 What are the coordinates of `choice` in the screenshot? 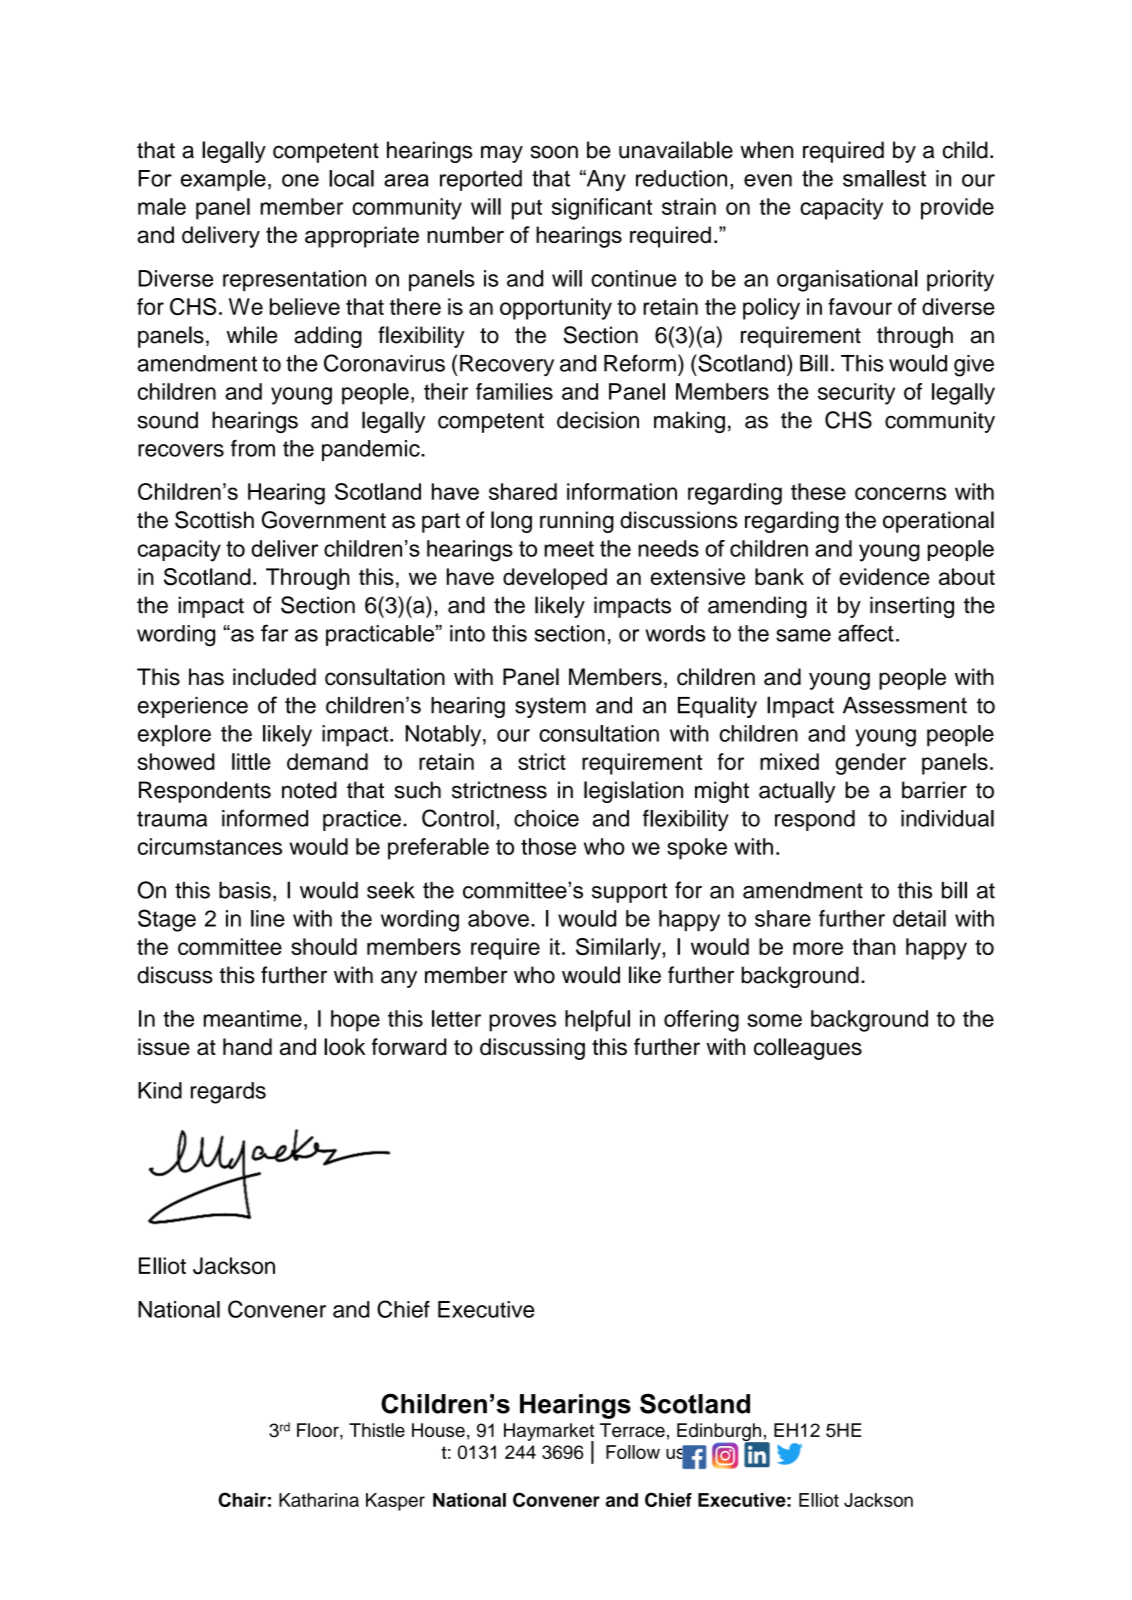 It's located at (546, 818).
